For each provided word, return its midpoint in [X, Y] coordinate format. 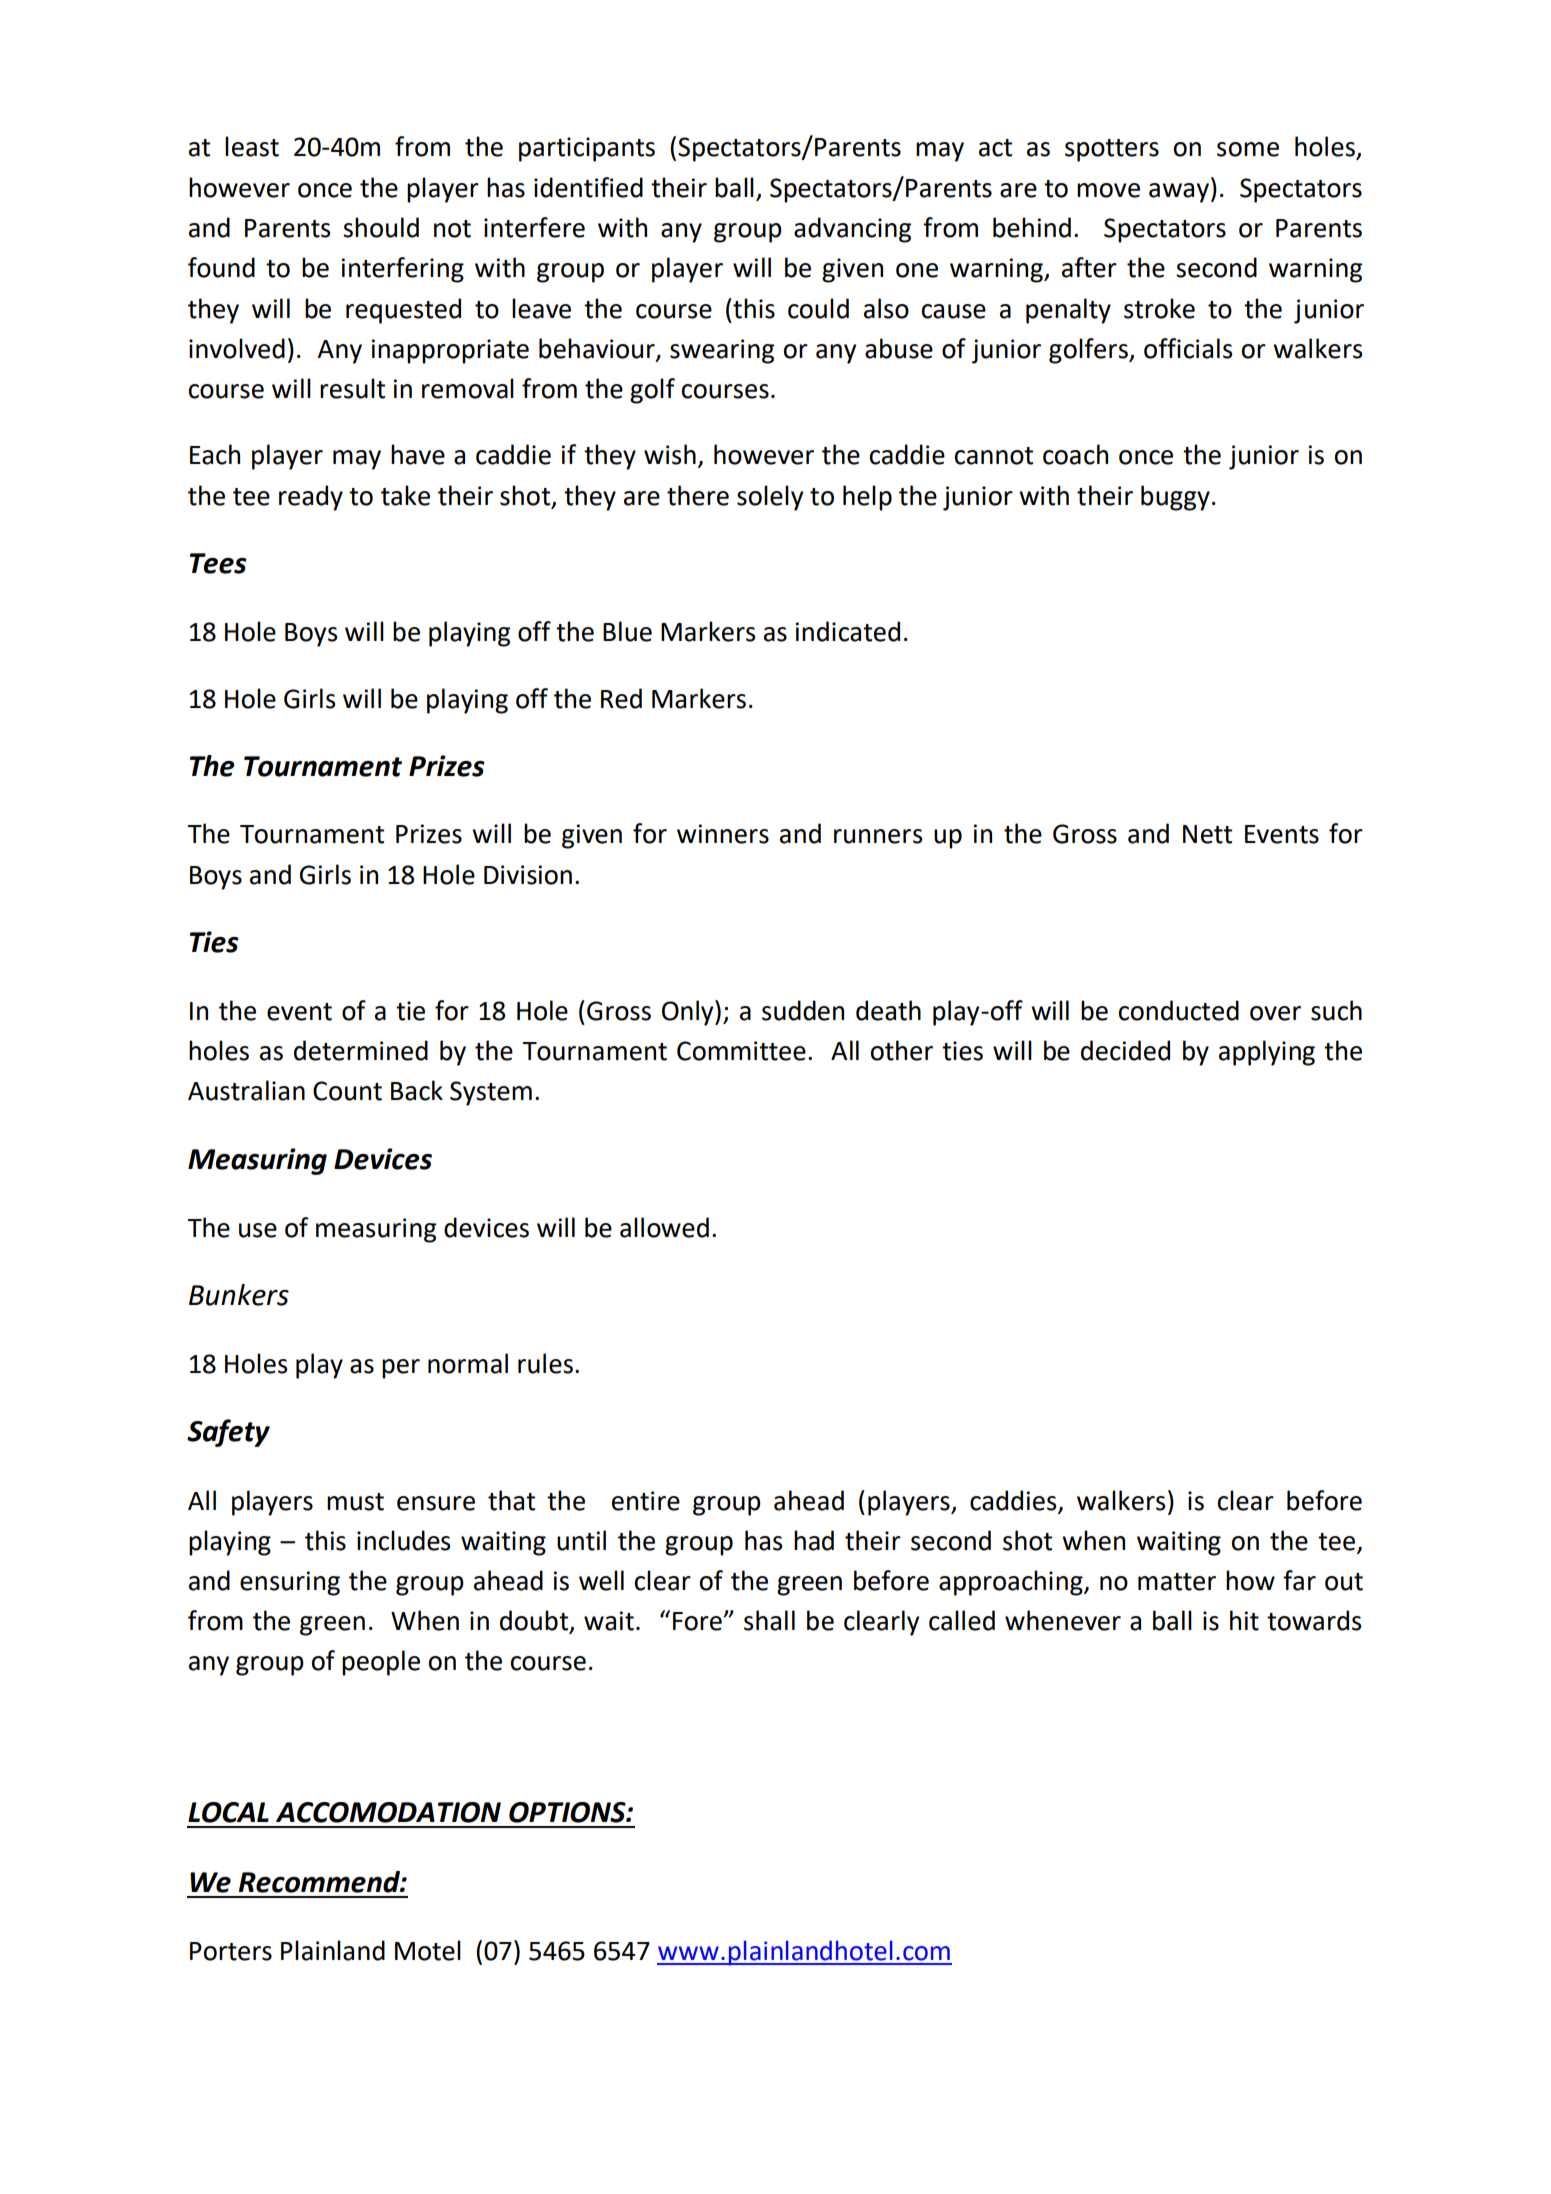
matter [1177, 1582]
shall [769, 1620]
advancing [852, 230]
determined [361, 1050]
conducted [1179, 1010]
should [381, 227]
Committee [741, 1051]
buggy [1175, 498]
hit [1244, 1620]
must [355, 1502]
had [814, 1540]
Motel [428, 1950]
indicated [848, 631]
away [1179, 193]
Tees [218, 563]
